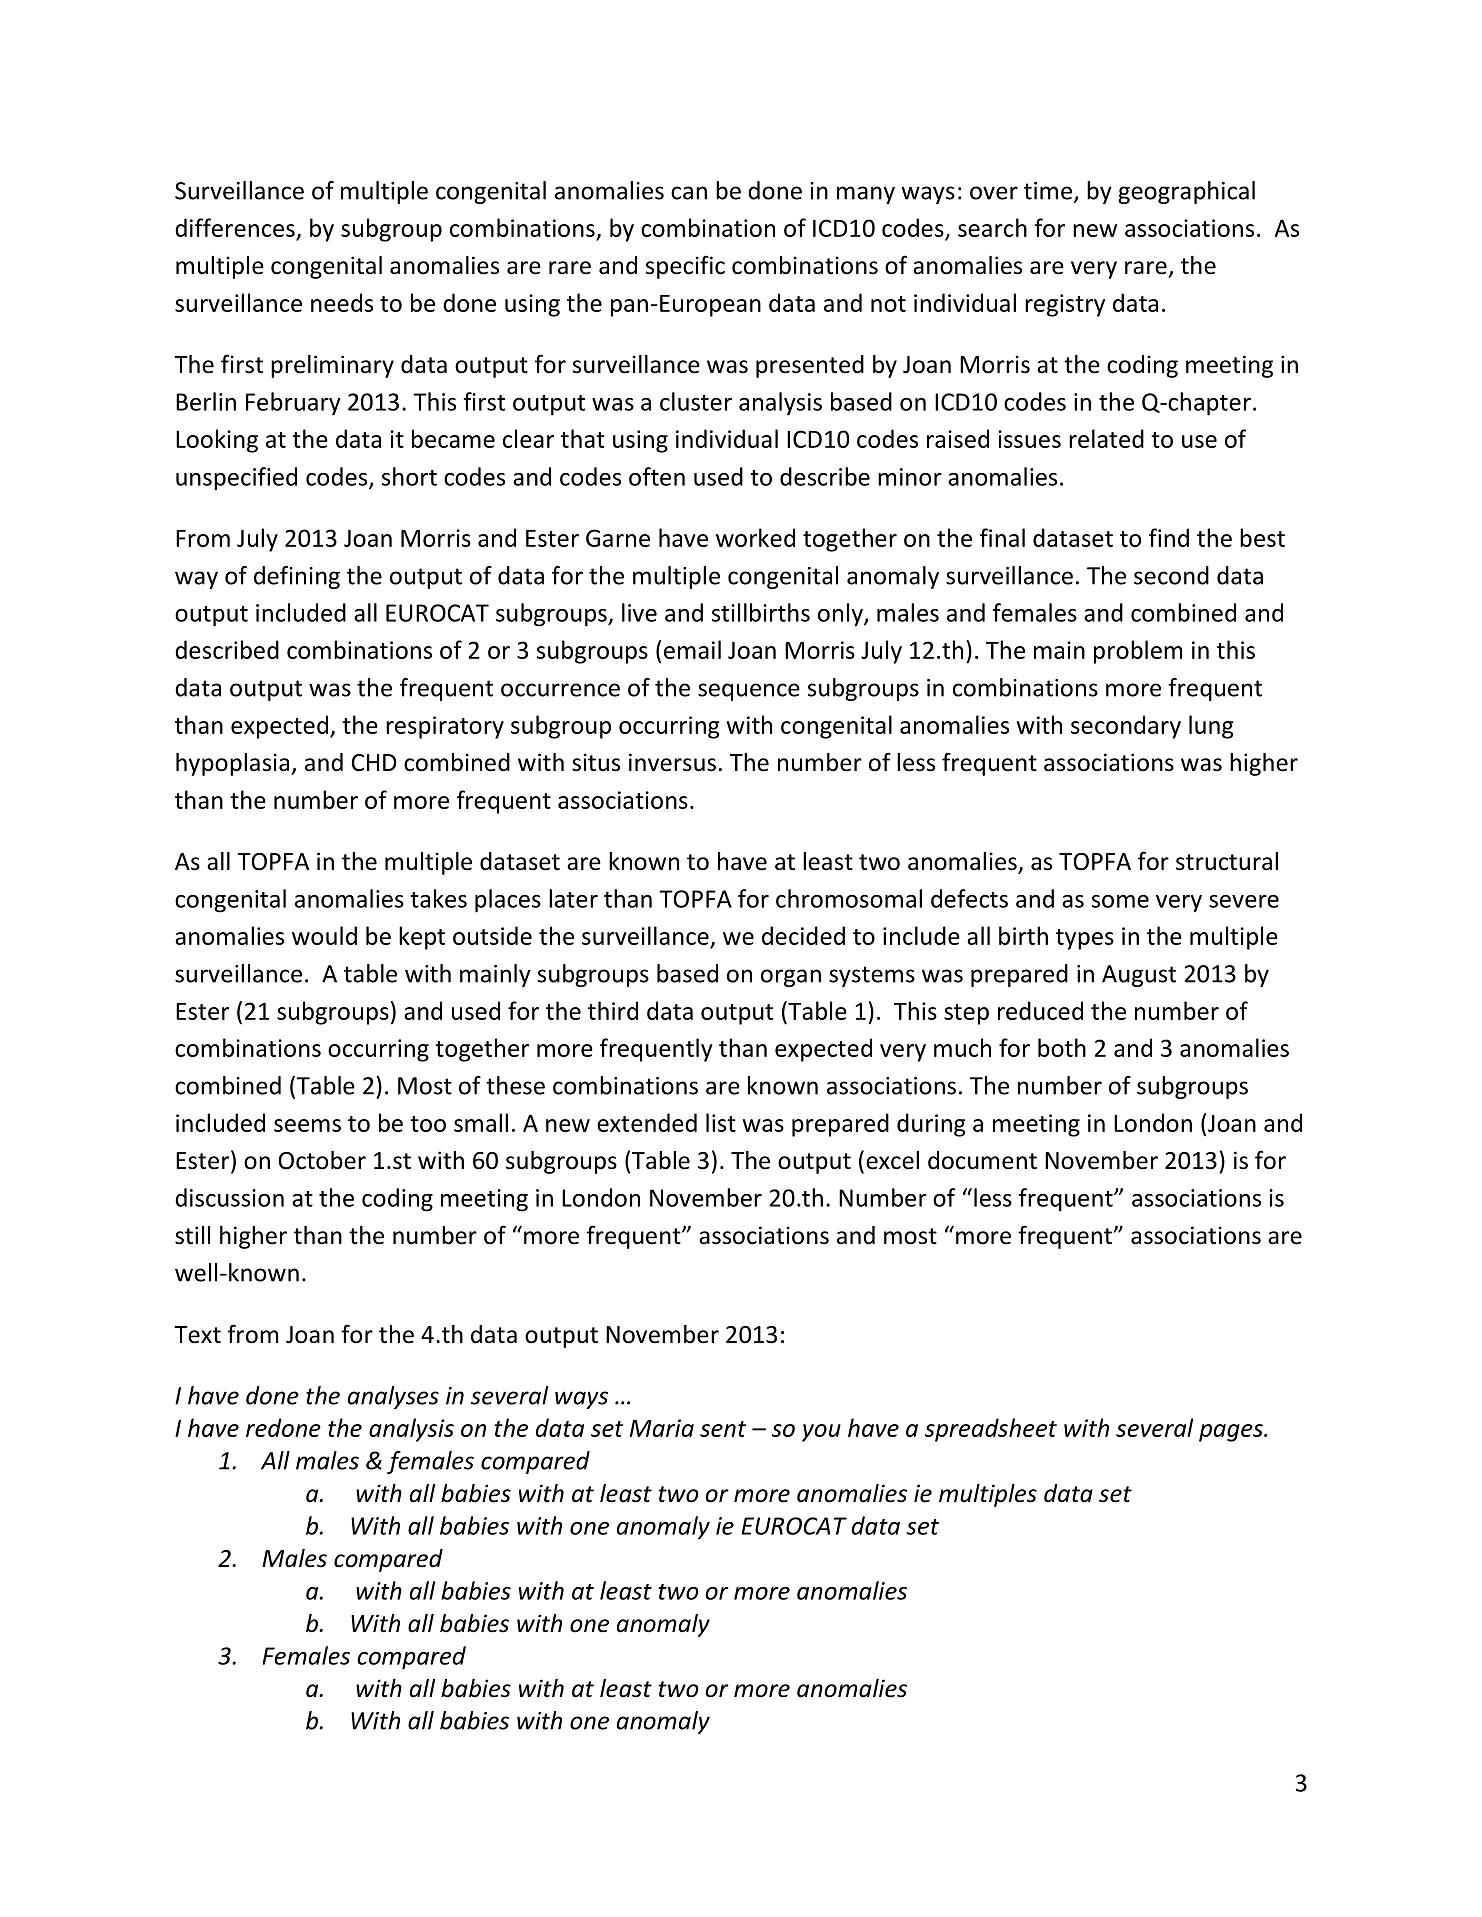  Describe the element at coordinates (297, 577) in the screenshot. I see `defining` at that location.
